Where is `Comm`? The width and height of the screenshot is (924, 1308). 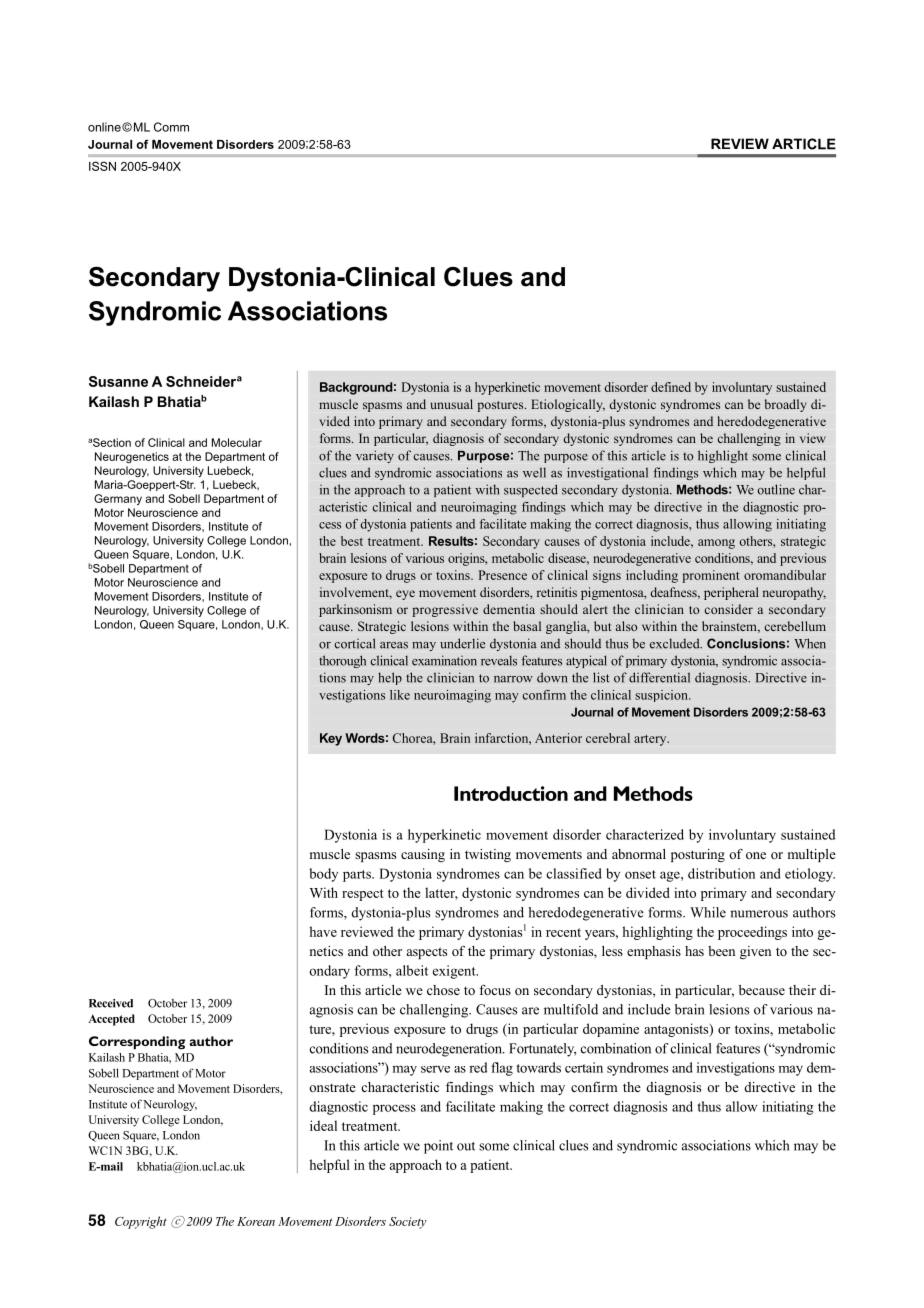
Comm is located at coordinates (171, 127).
